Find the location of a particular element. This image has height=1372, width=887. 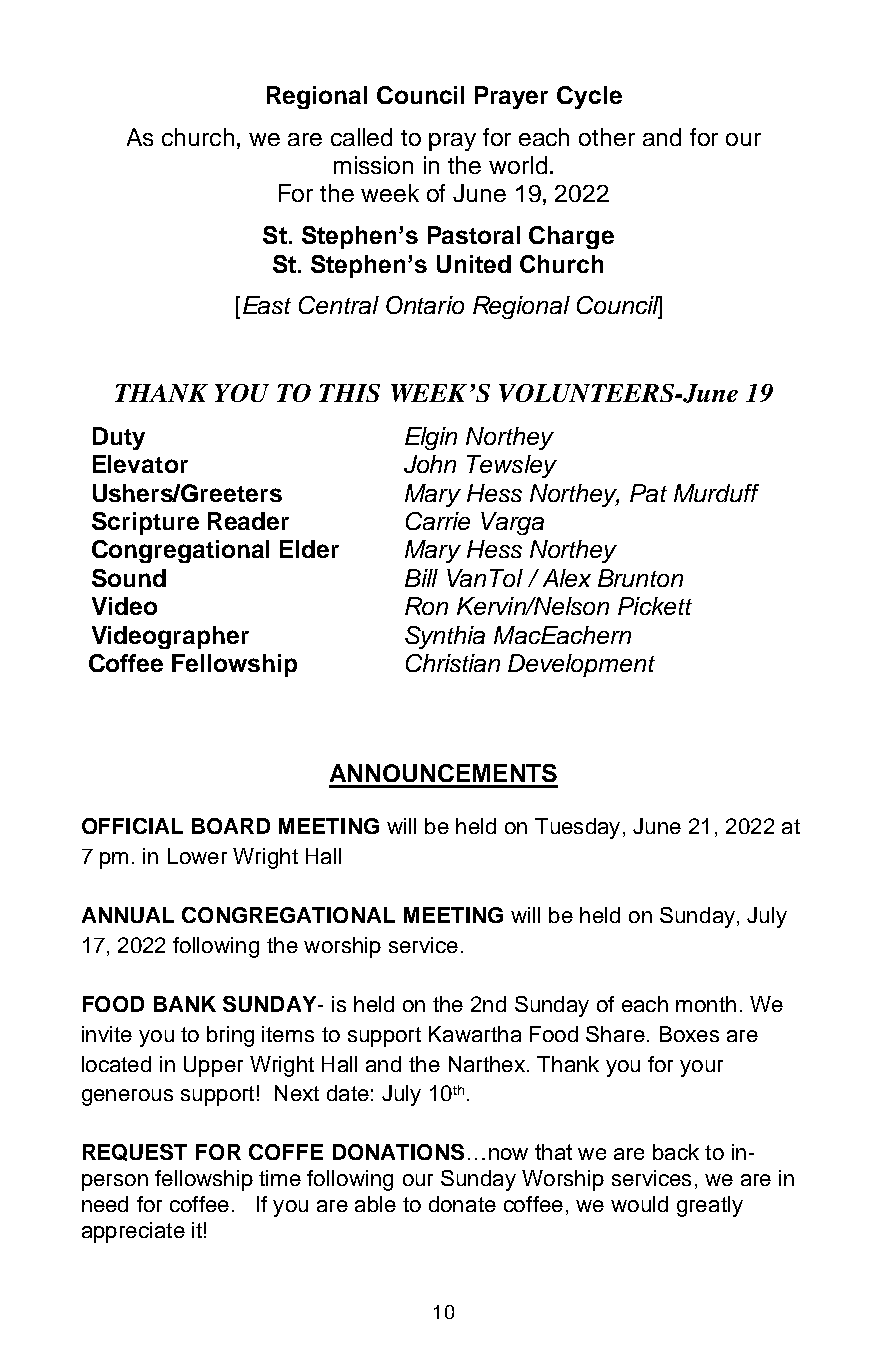

mission is located at coordinates (373, 165).
